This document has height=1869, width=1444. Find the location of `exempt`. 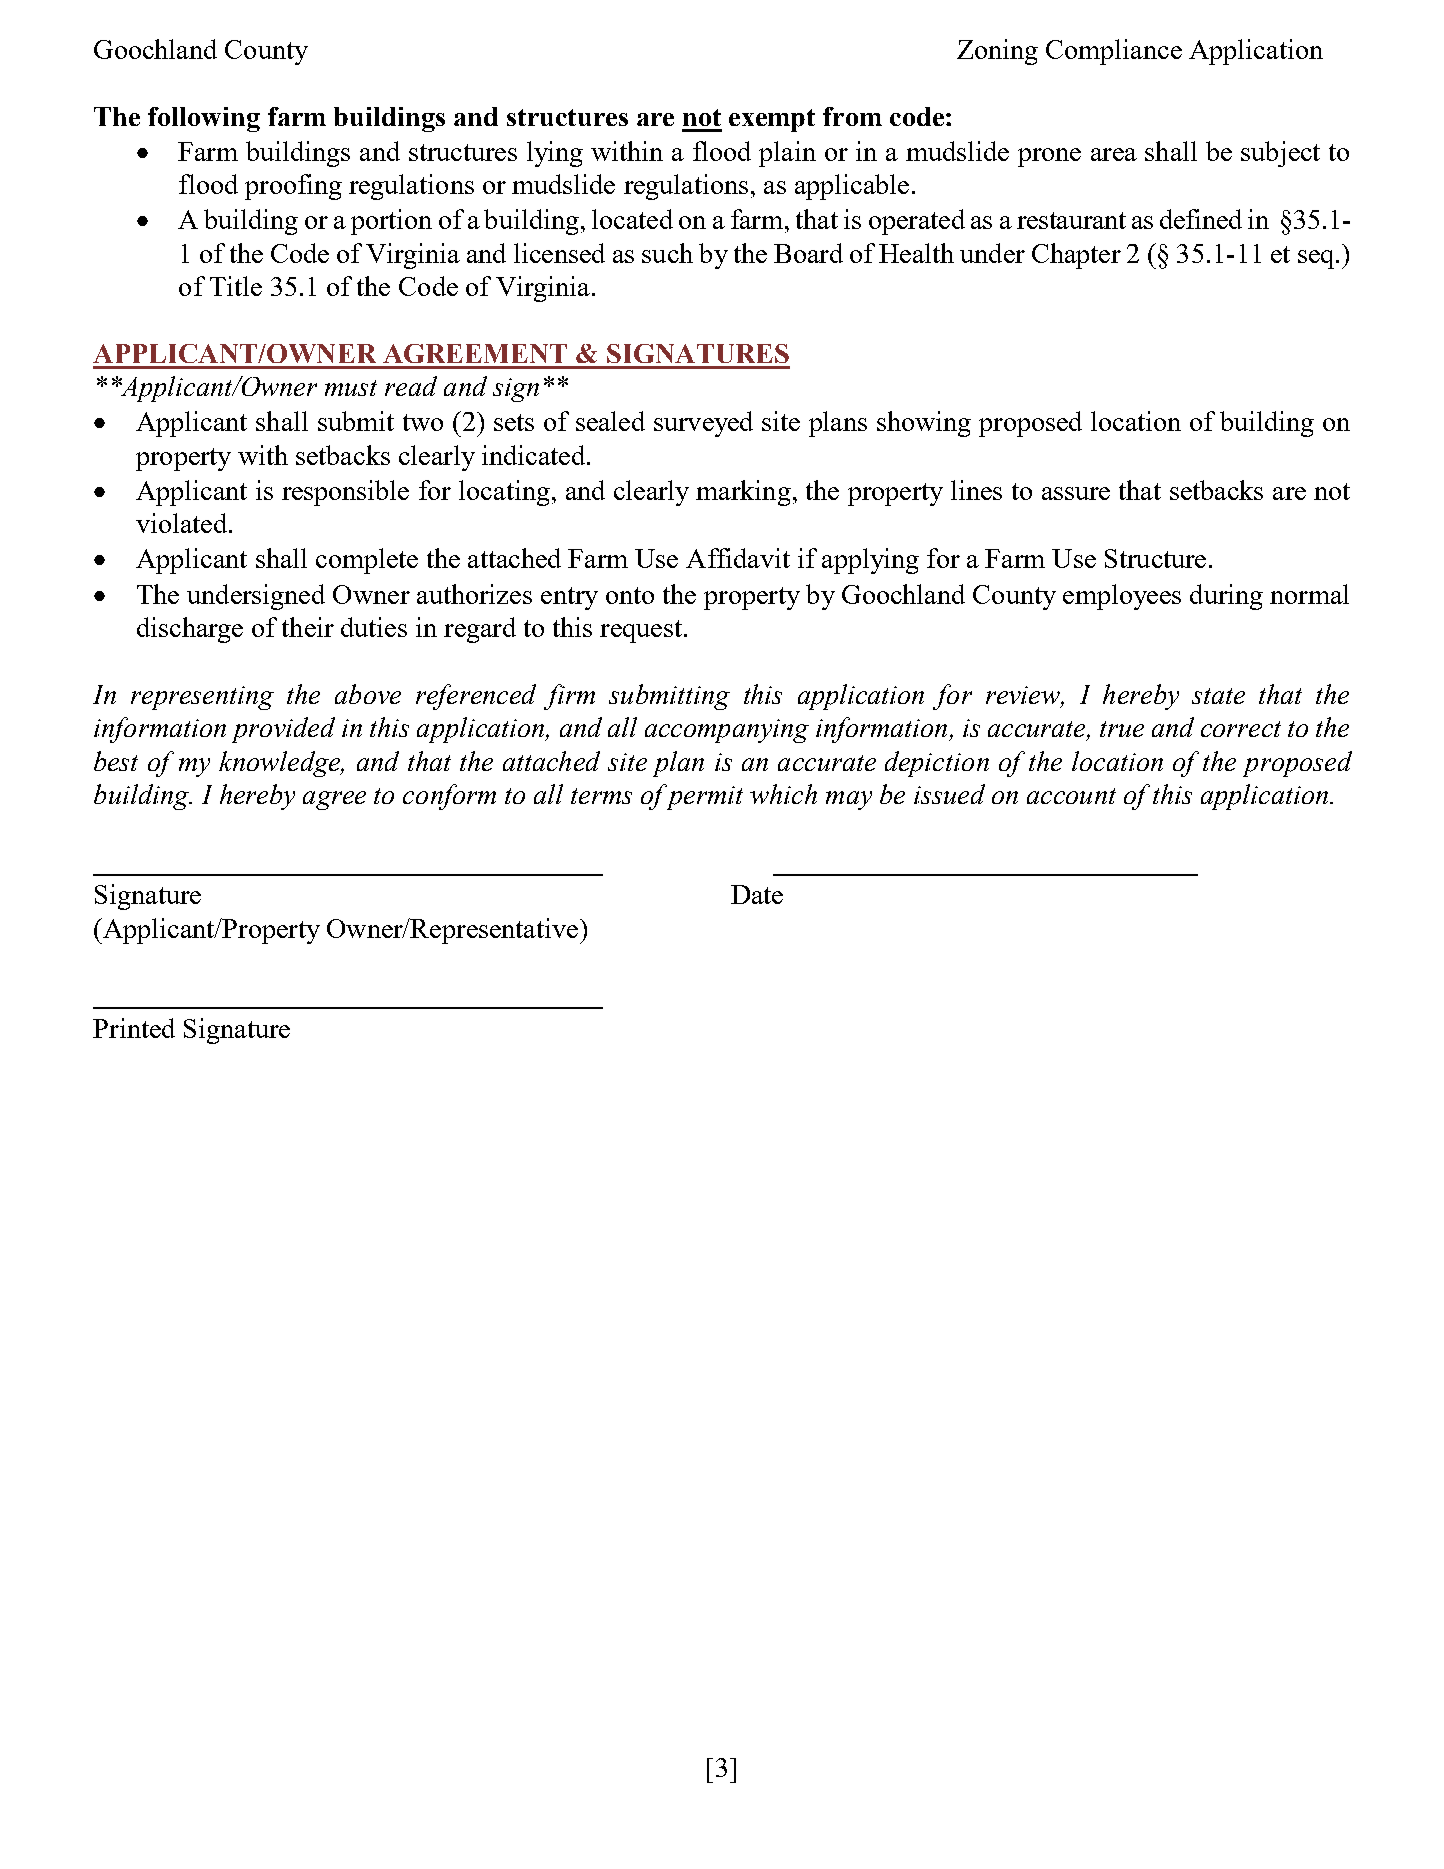

exempt is located at coordinates (772, 120).
